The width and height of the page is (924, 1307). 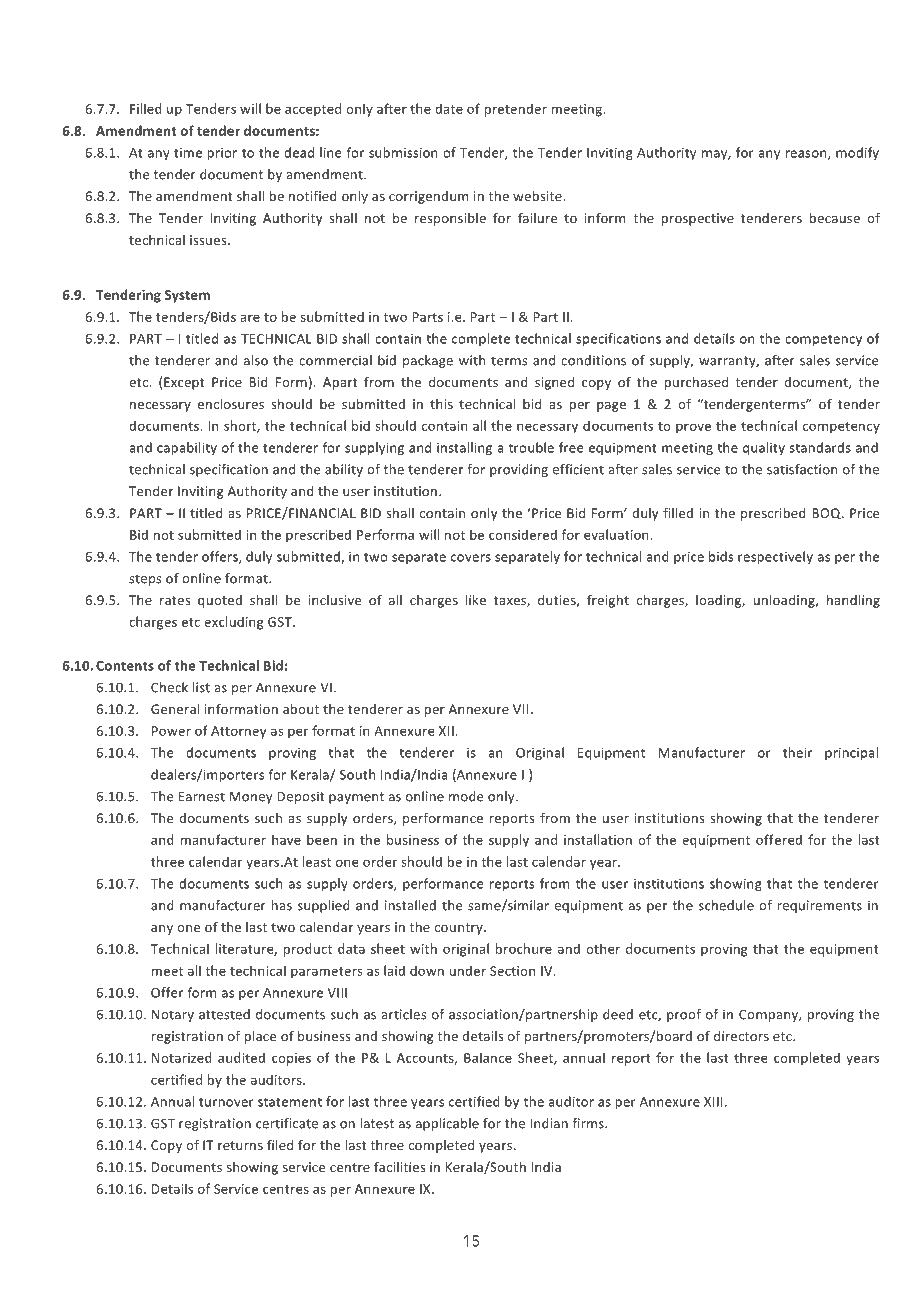 What do you see at coordinates (857, 153) in the page?
I see `modify` at bounding box center [857, 153].
